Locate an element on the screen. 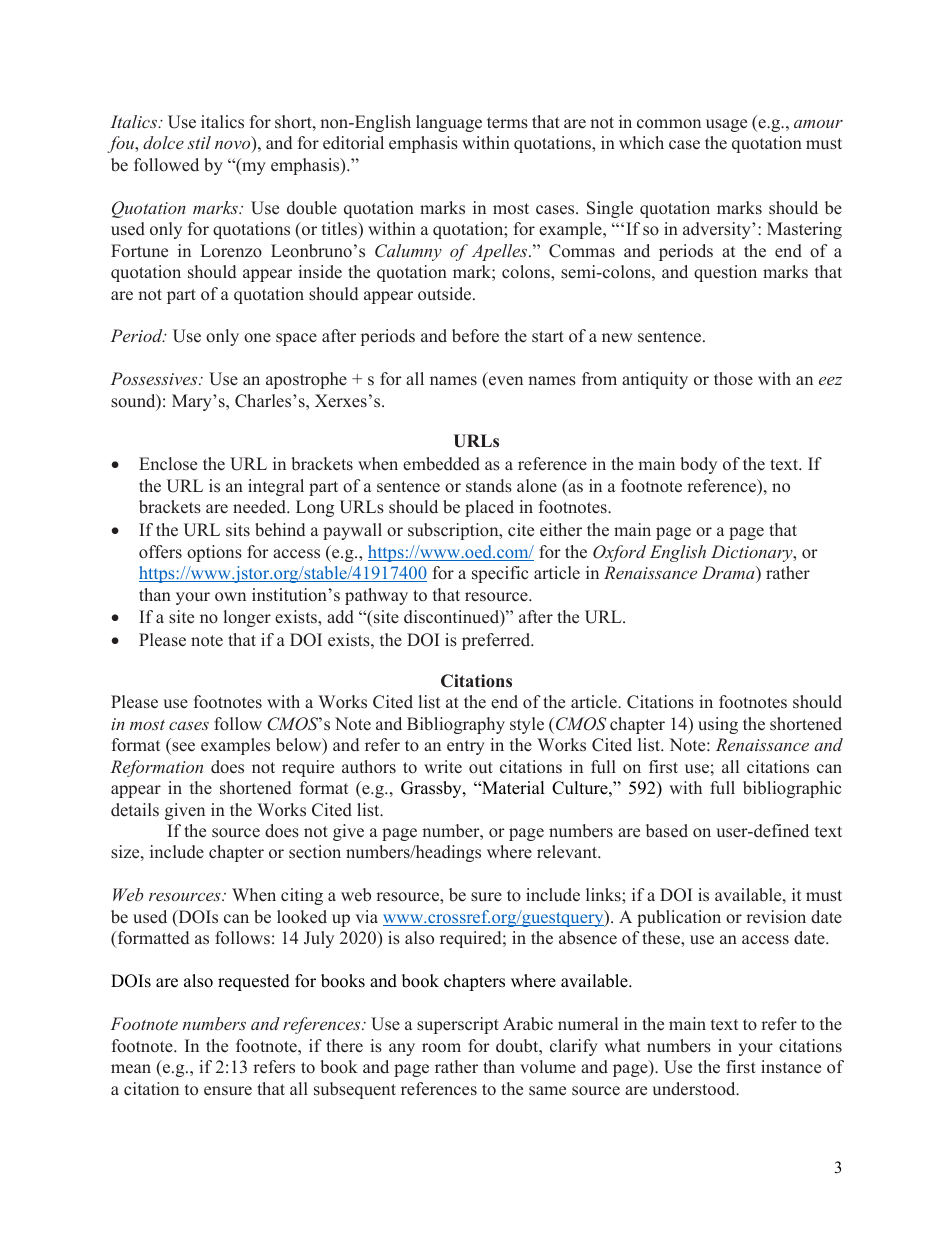 This screenshot has width=952, height=1233. language is located at coordinates (449, 123).
